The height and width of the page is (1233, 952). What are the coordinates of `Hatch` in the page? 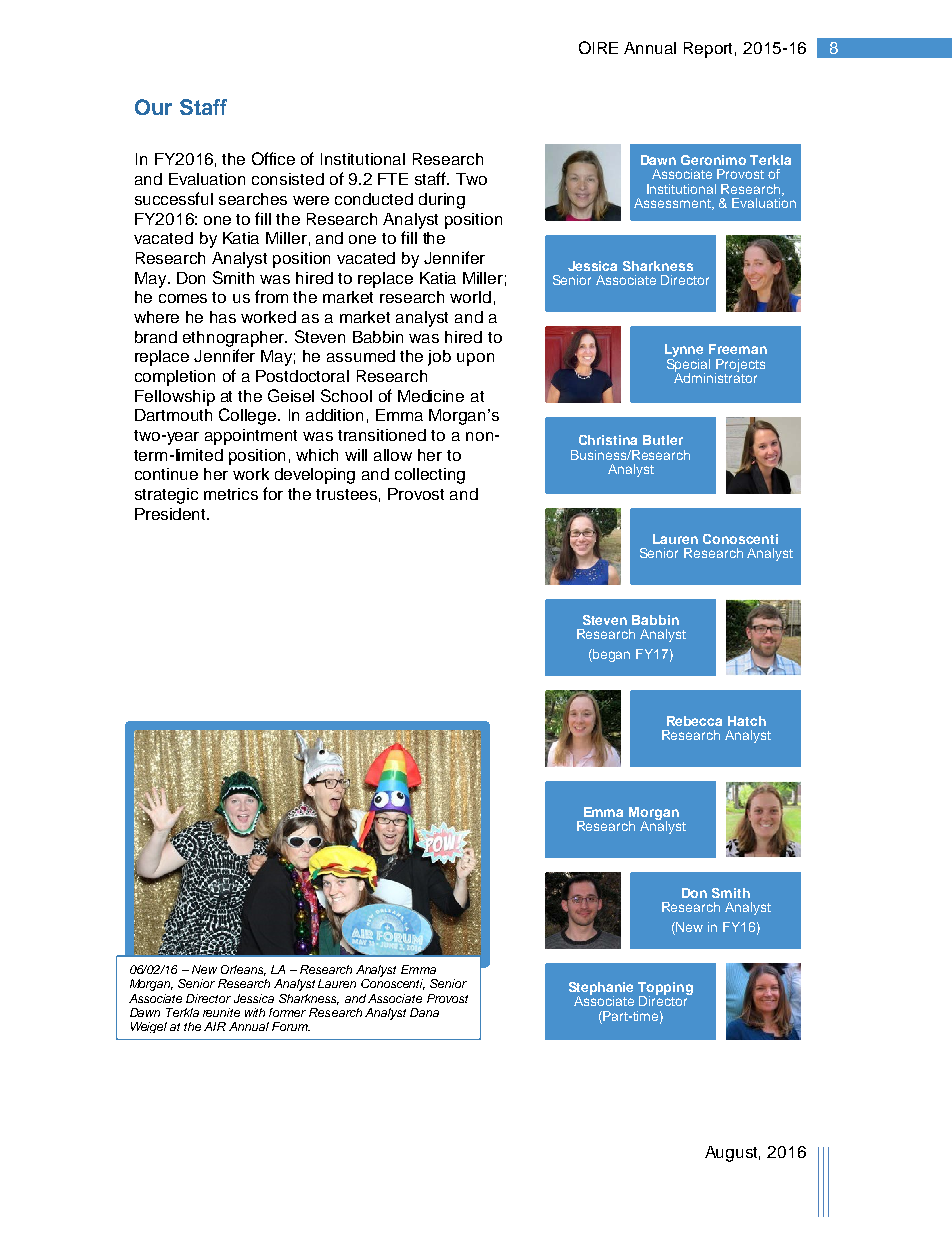 It's located at (747, 721).
